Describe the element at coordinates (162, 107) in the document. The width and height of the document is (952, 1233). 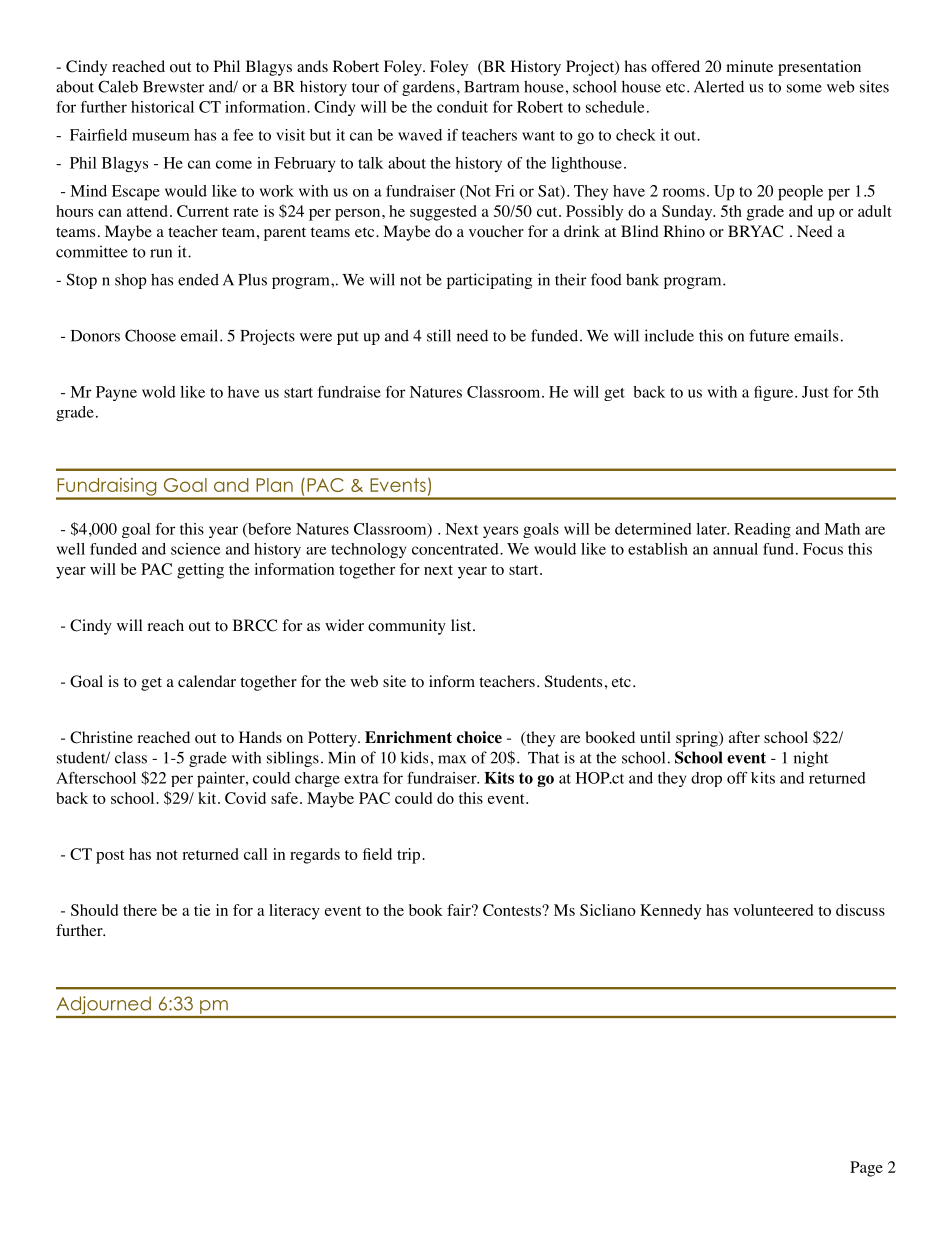
I see `historical` at that location.
